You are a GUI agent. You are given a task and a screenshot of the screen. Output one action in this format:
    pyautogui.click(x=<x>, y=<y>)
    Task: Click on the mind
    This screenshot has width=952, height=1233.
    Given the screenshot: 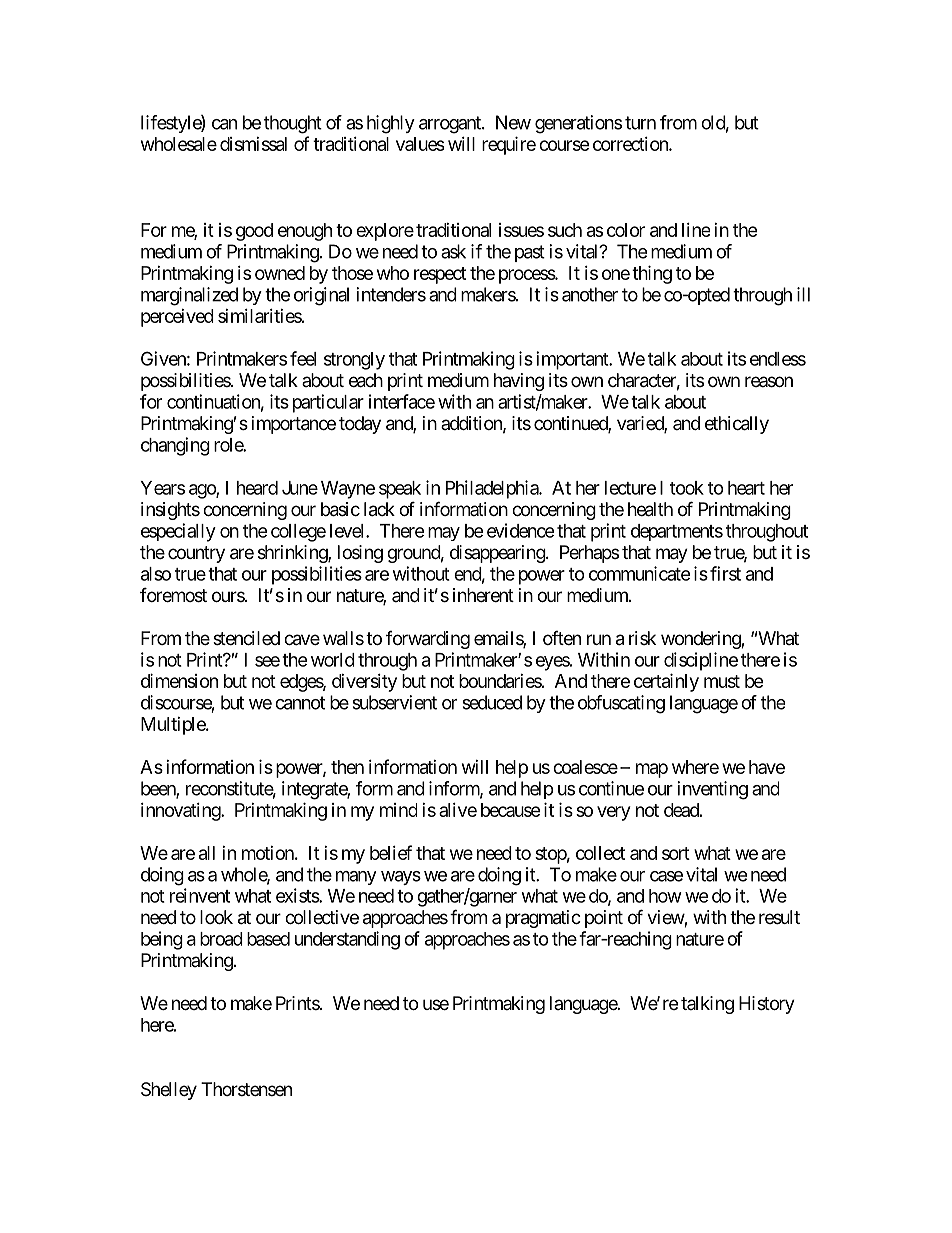 What is the action you would take?
    pyautogui.click(x=398, y=810)
